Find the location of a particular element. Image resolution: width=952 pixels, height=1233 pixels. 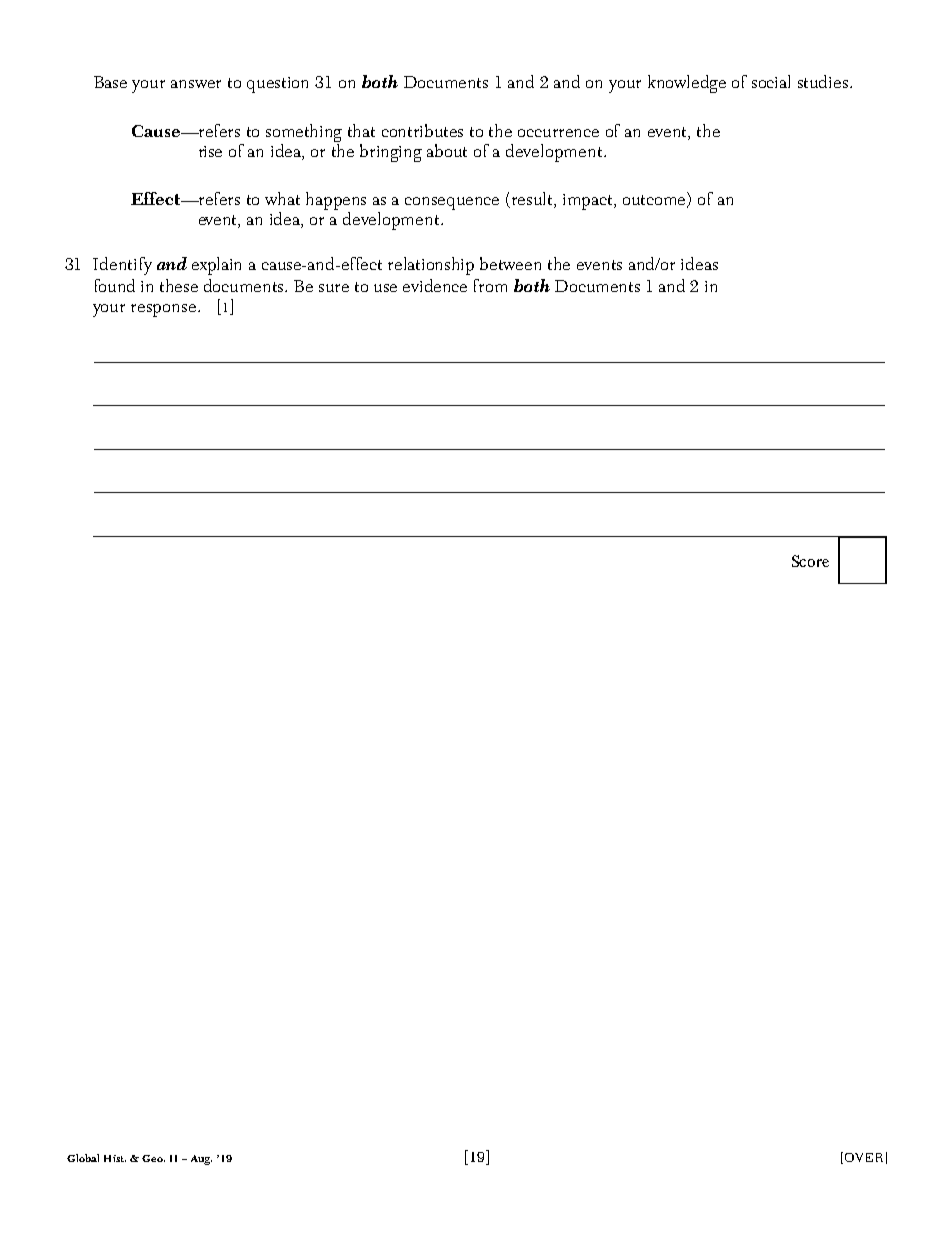

answer is located at coordinates (196, 84).
